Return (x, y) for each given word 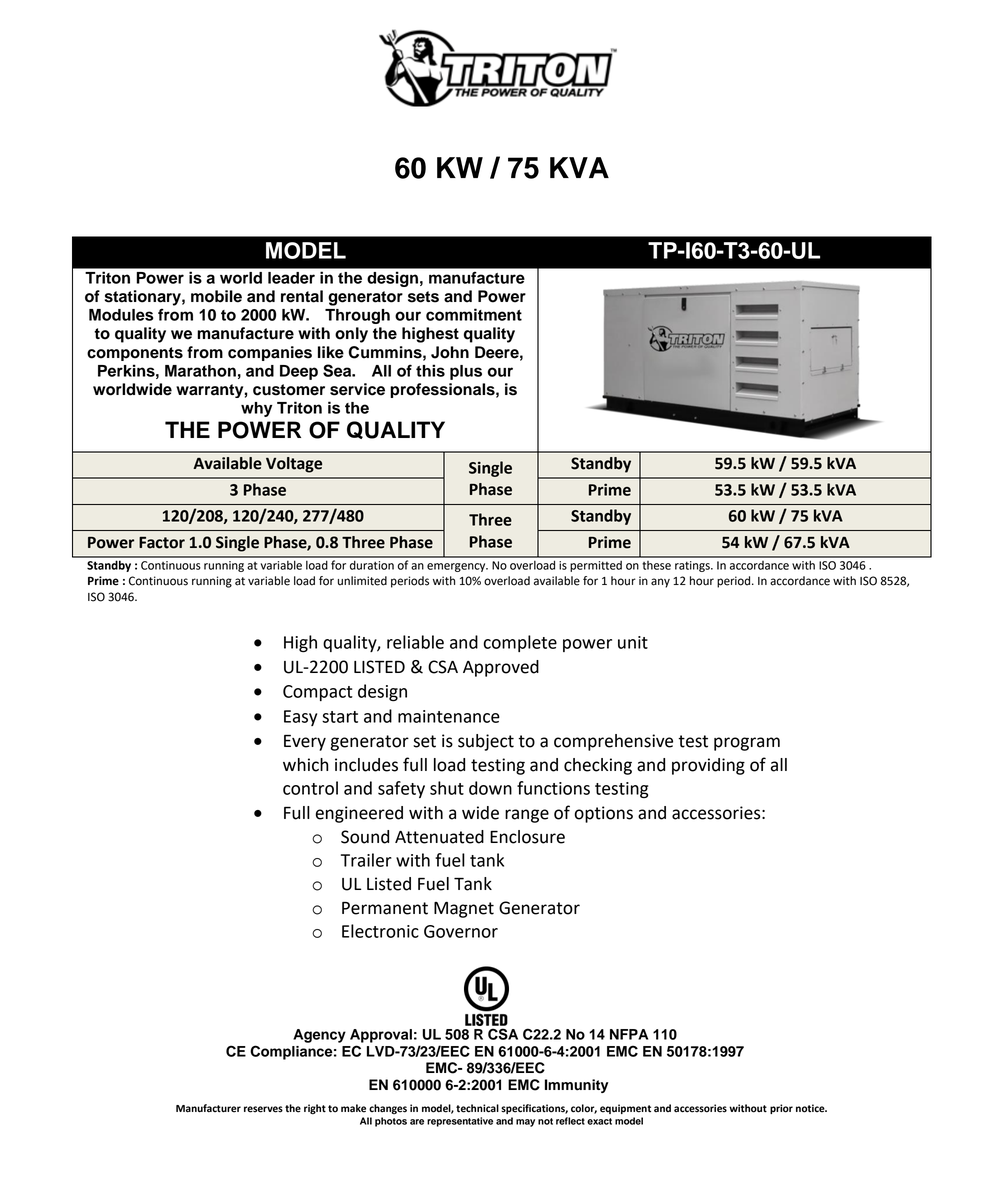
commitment (474, 314)
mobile (216, 296)
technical (477, 1108)
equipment (625, 1109)
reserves (263, 1109)
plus (466, 372)
